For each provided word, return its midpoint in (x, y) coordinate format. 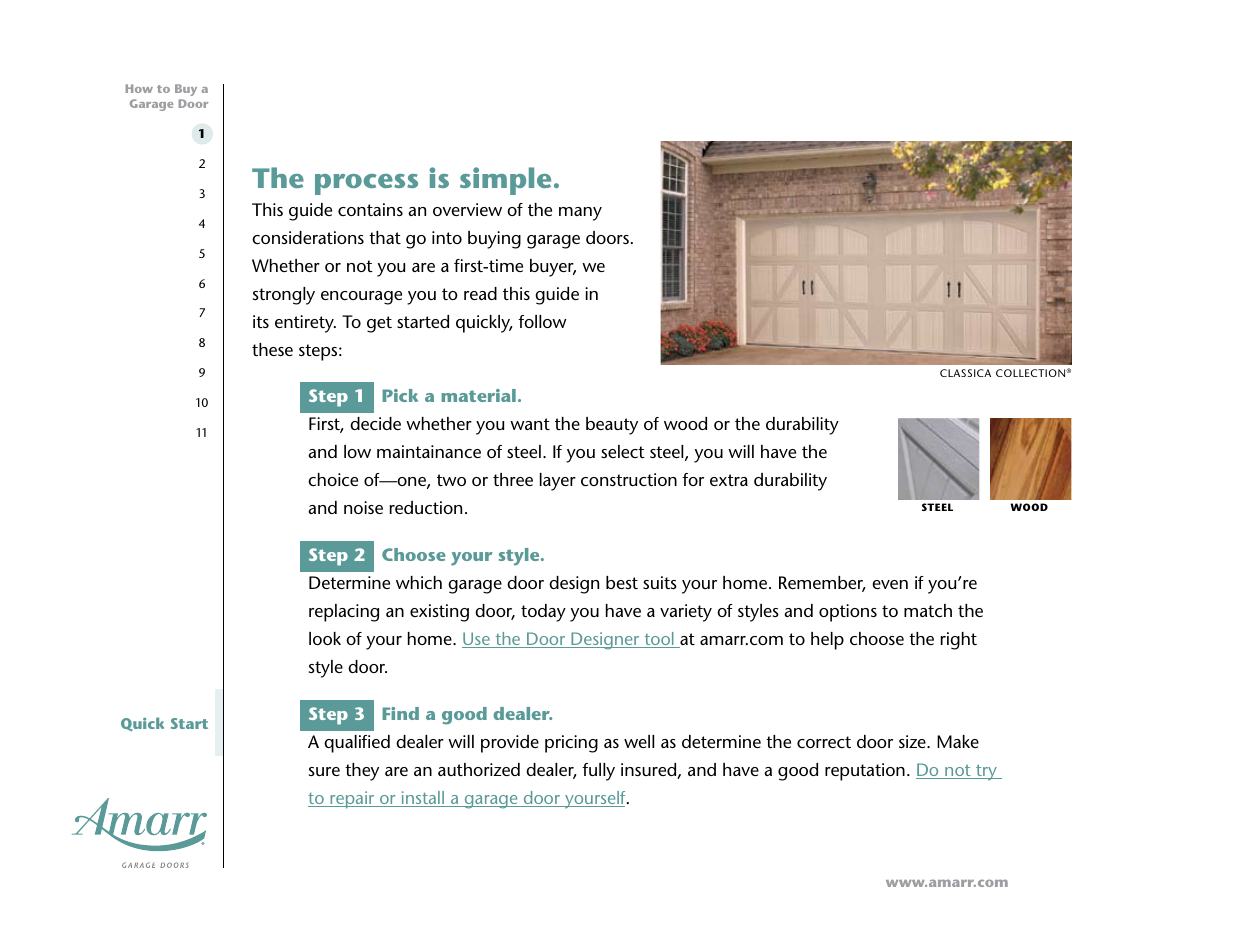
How (139, 88)
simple (505, 181)
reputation (865, 772)
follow (542, 321)
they (362, 772)
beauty (612, 426)
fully (598, 772)
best (622, 582)
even (890, 584)
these (272, 349)
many (580, 214)
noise (363, 507)
